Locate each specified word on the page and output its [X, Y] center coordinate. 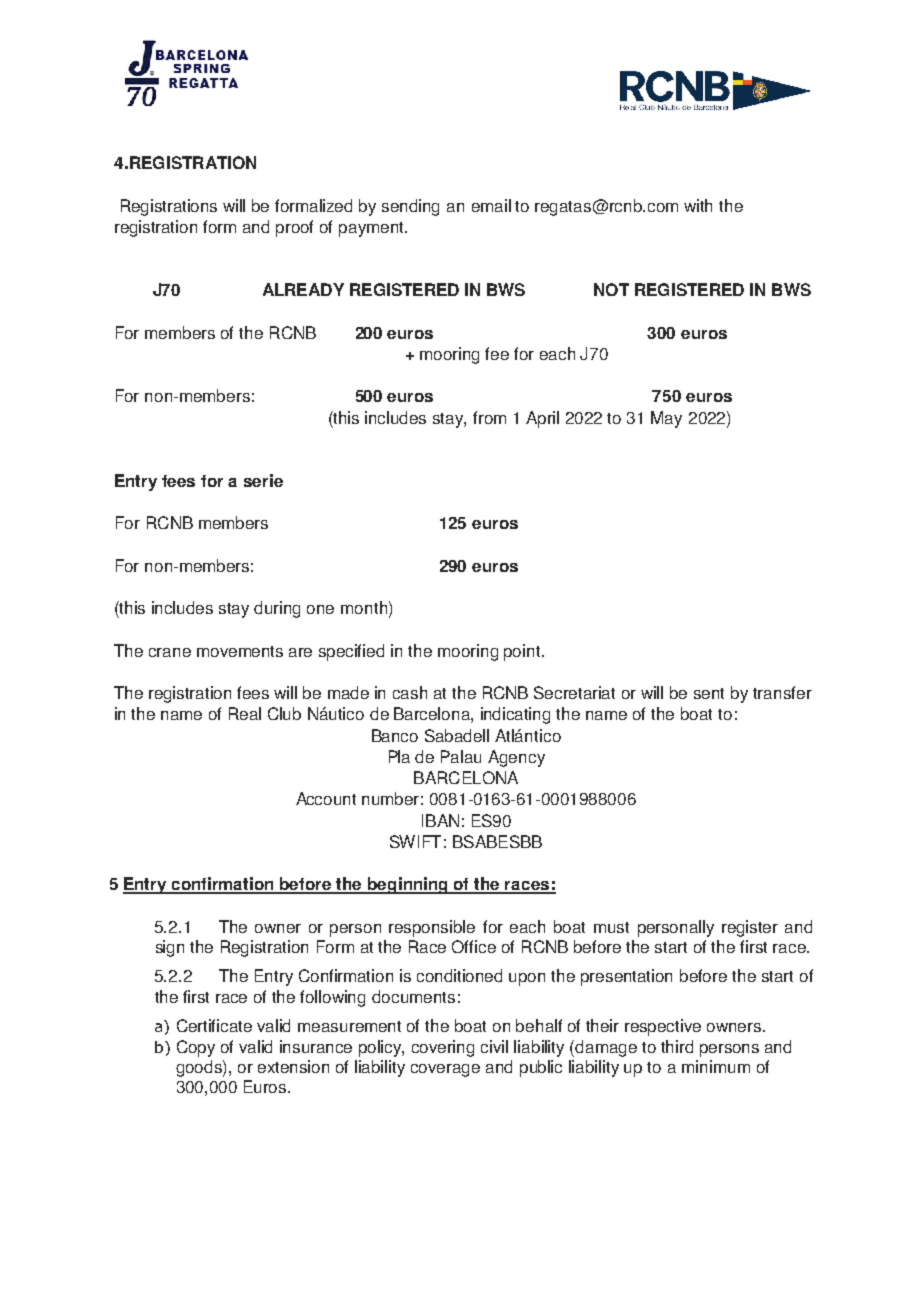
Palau [461, 756]
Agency [516, 758]
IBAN [440, 820]
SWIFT [415, 841]
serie [263, 480]
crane [170, 652]
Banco [395, 735]
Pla [399, 756]
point [523, 652]
